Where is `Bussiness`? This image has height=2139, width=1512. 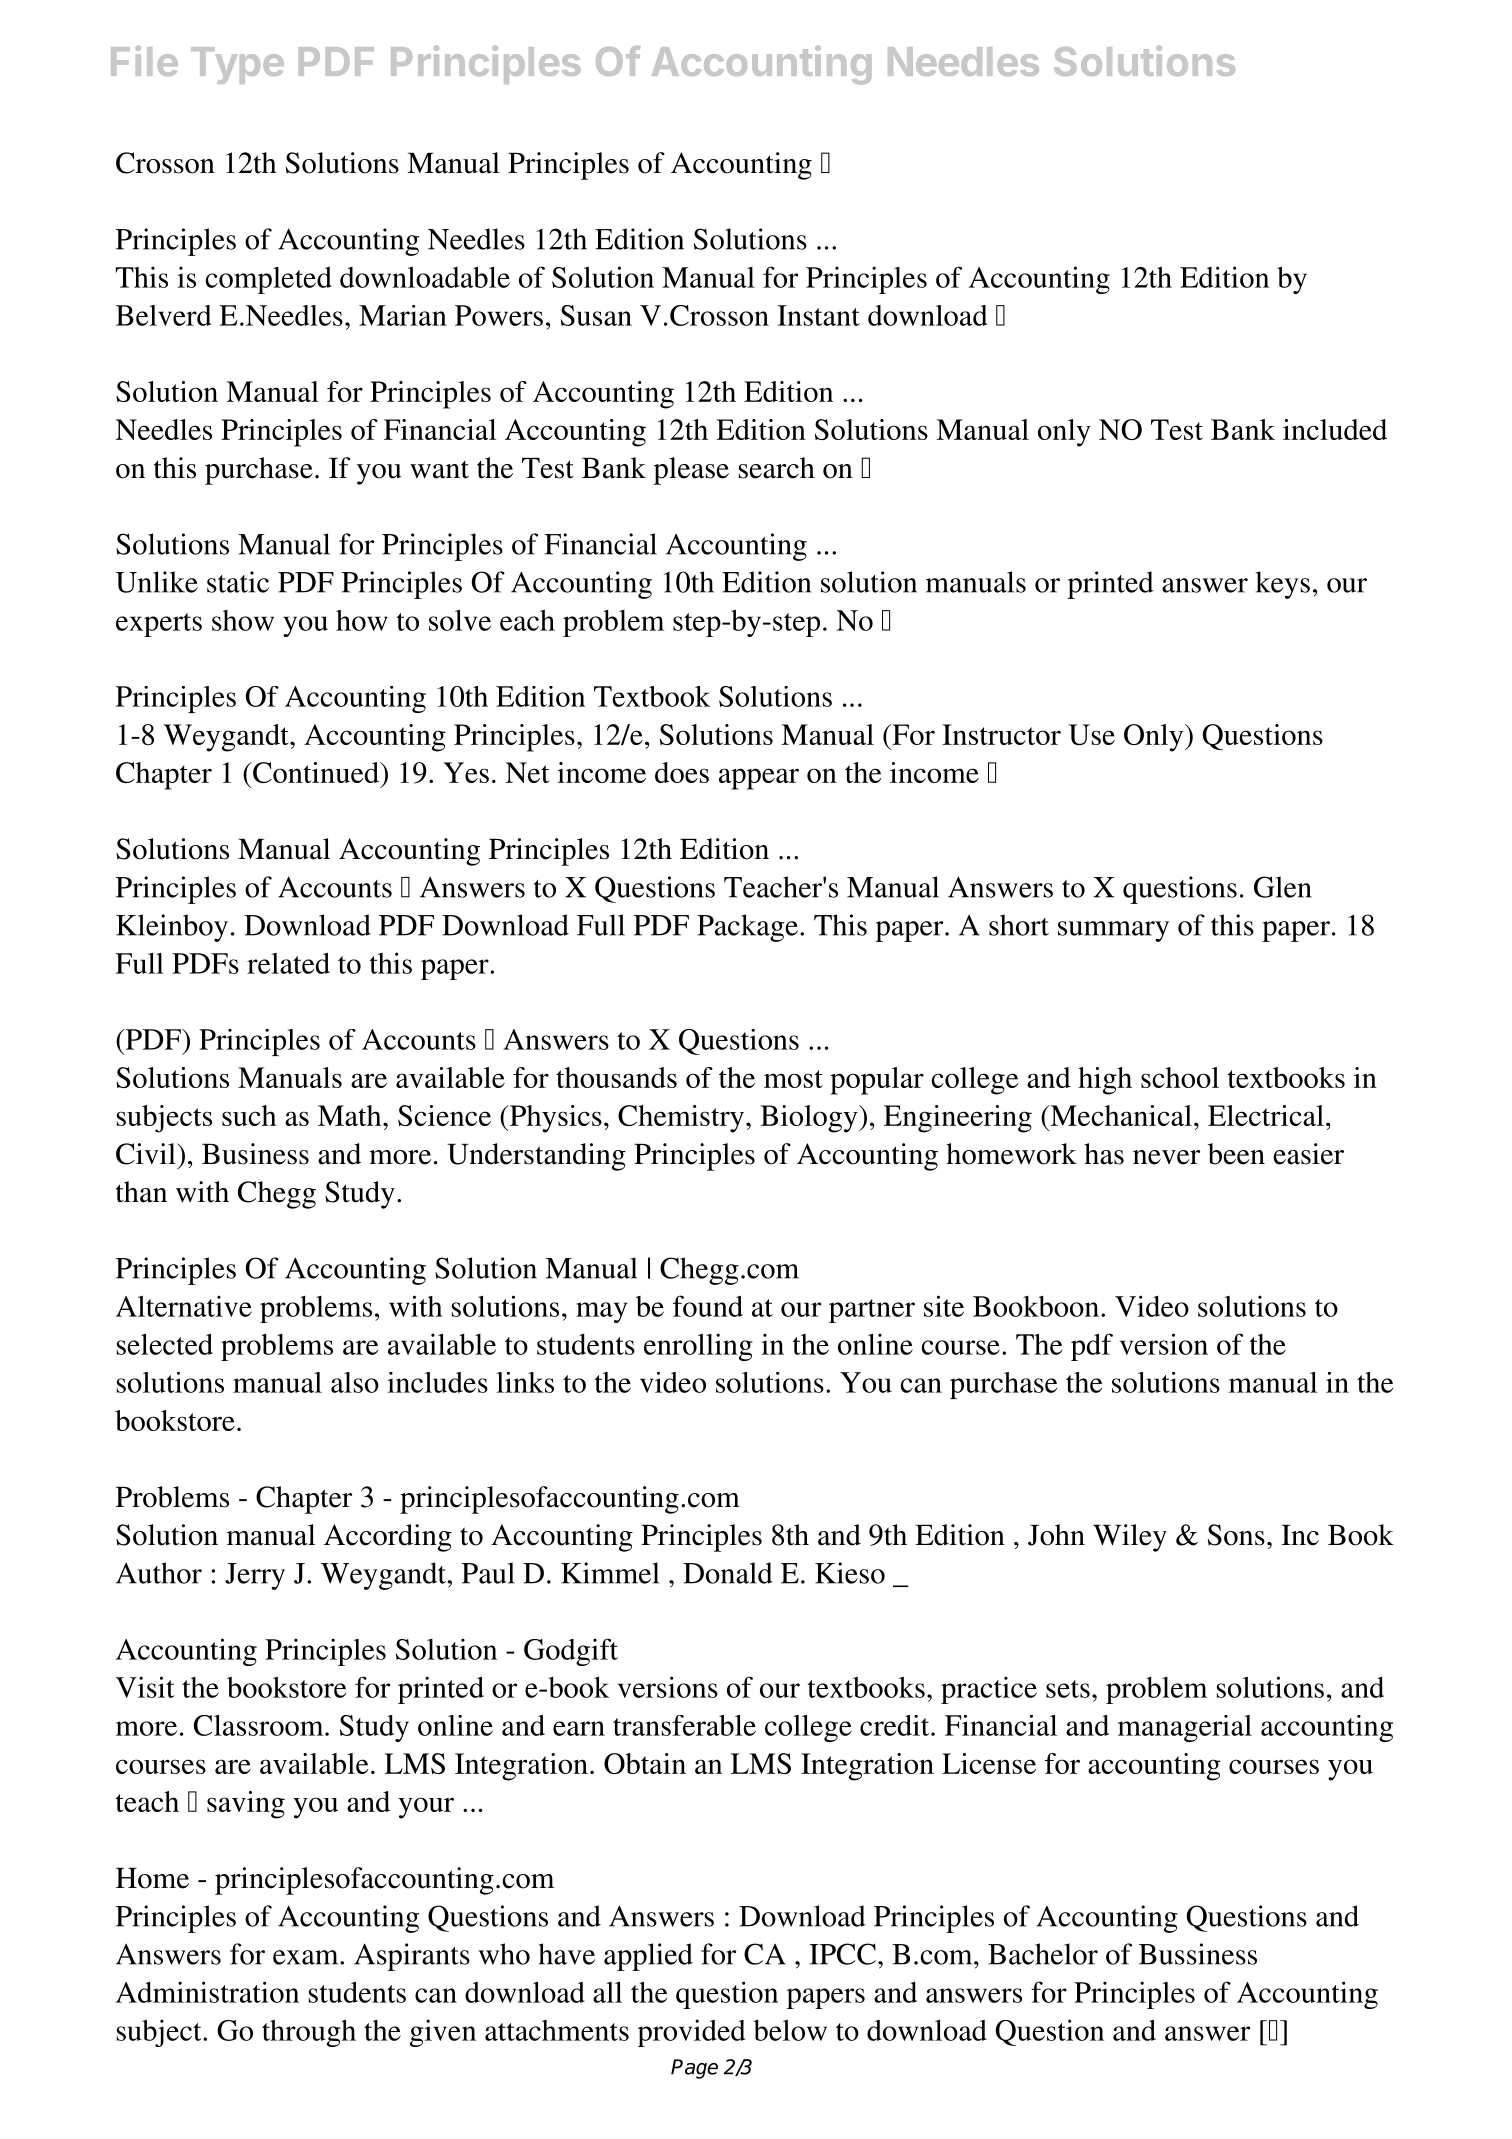 Bussiness is located at coordinates (1198, 1954).
